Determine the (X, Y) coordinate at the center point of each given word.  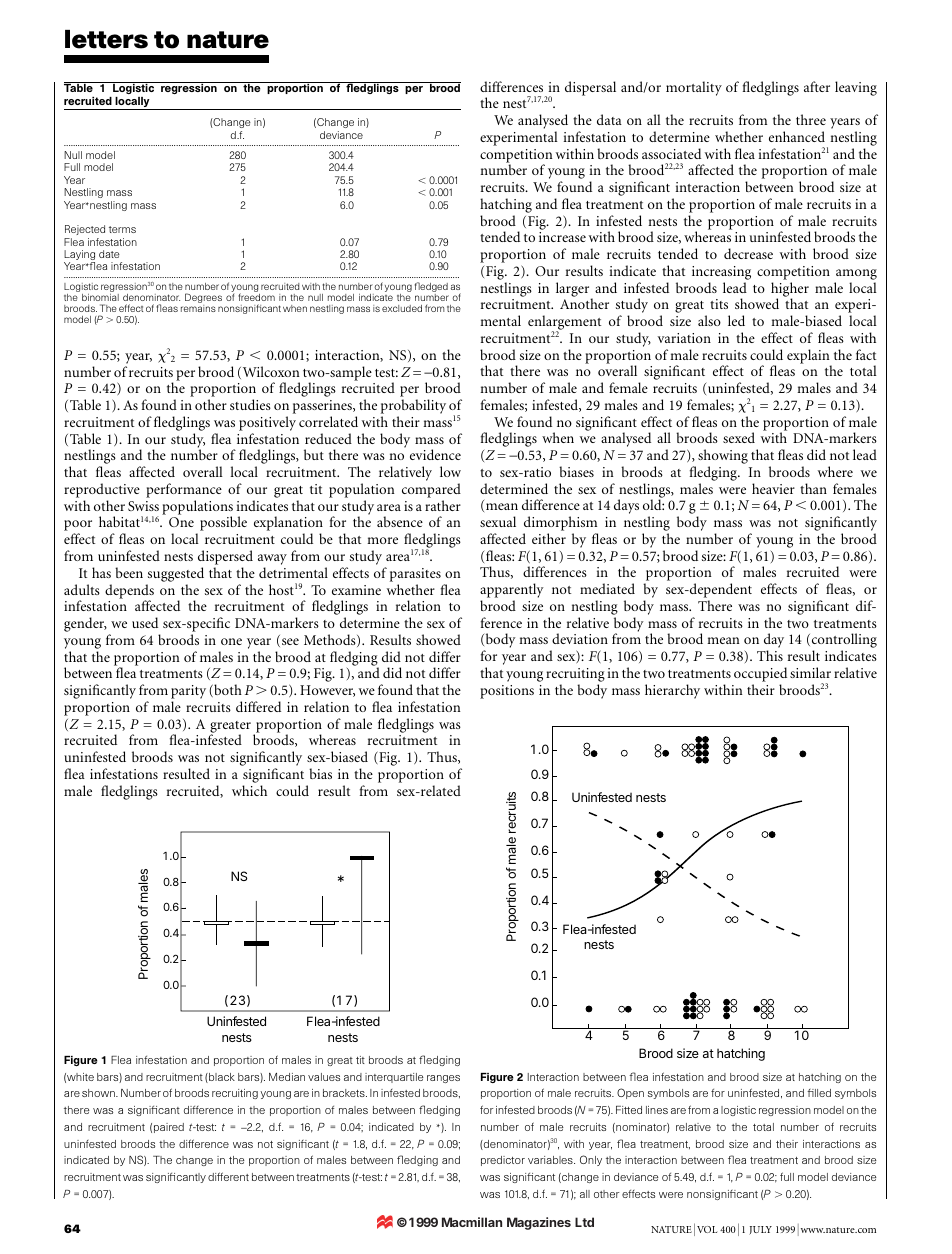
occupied (760, 674)
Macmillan (472, 1222)
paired (169, 1128)
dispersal (590, 88)
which (249, 790)
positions (507, 692)
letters (106, 39)
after (817, 86)
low (450, 471)
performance (184, 490)
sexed (739, 437)
